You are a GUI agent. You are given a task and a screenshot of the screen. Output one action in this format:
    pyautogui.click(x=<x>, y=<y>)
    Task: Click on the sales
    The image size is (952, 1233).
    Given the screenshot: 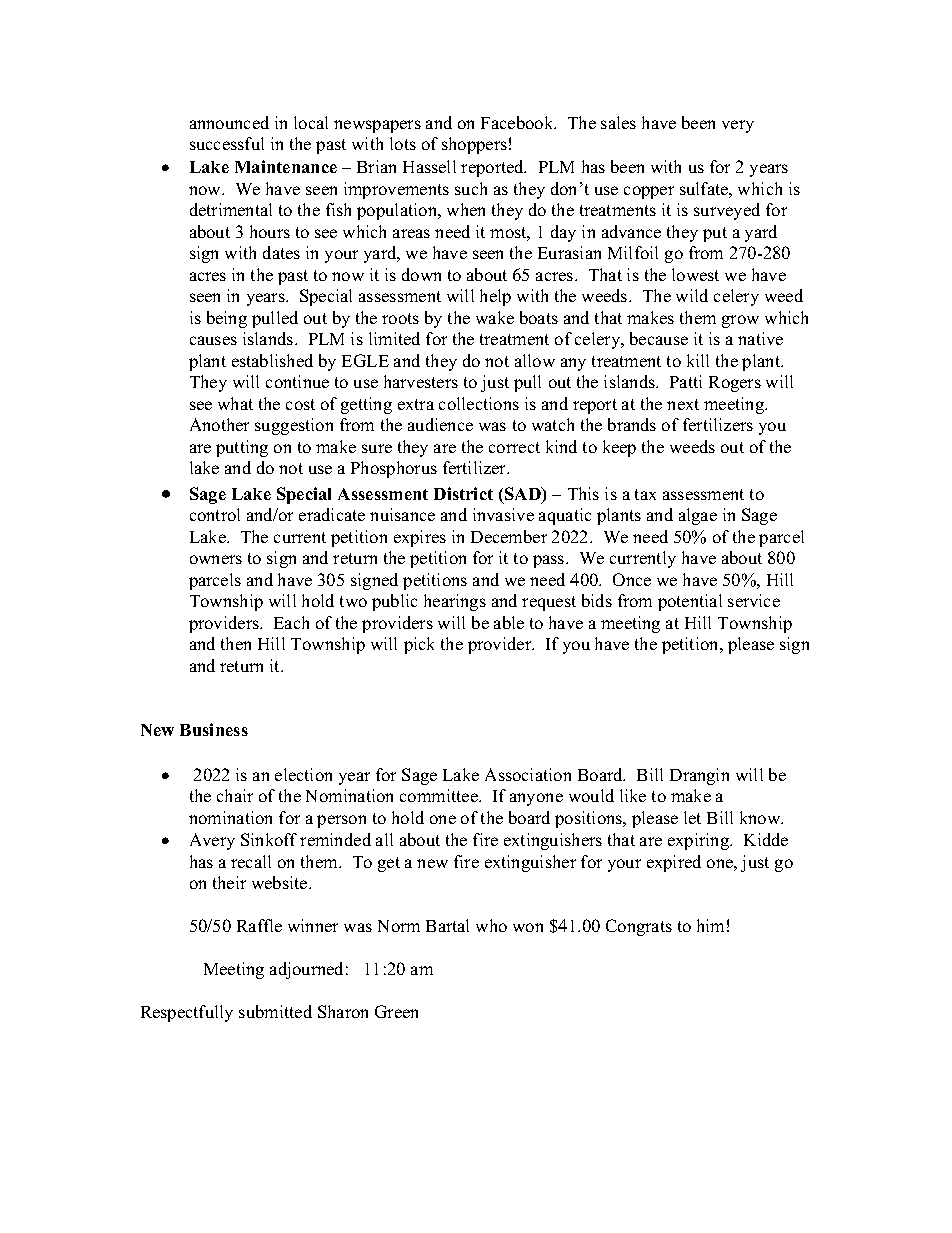 What is the action you would take?
    pyautogui.click(x=618, y=122)
